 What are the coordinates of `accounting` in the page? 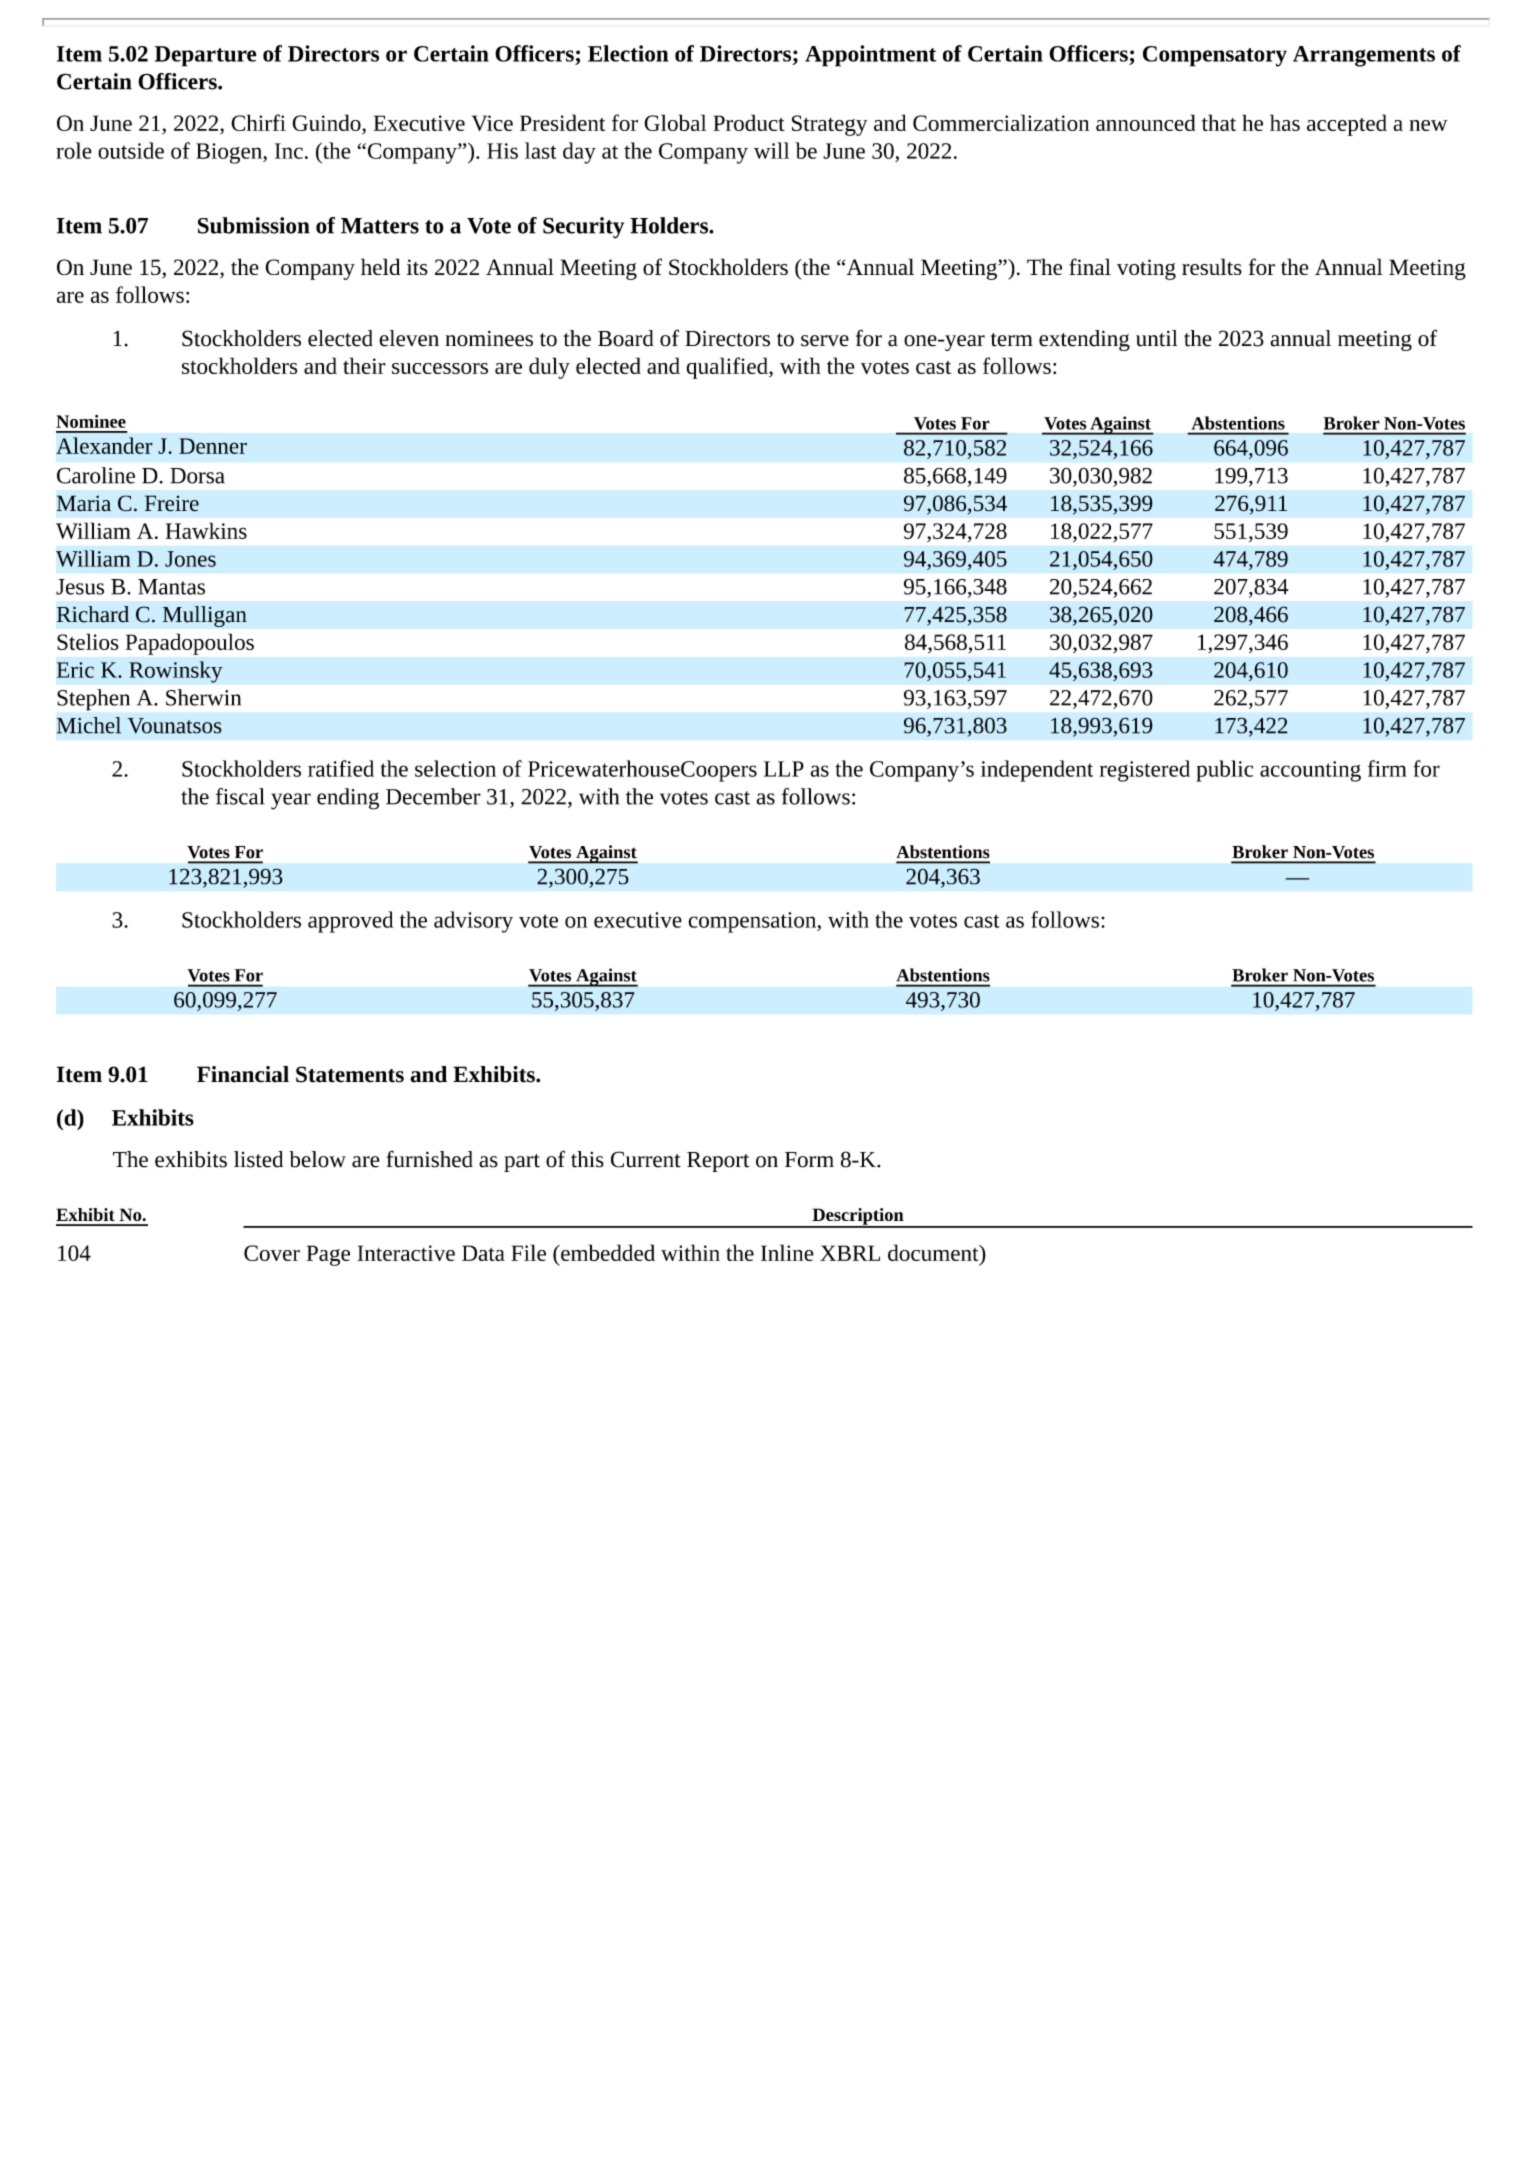 It's located at (1310, 771).
